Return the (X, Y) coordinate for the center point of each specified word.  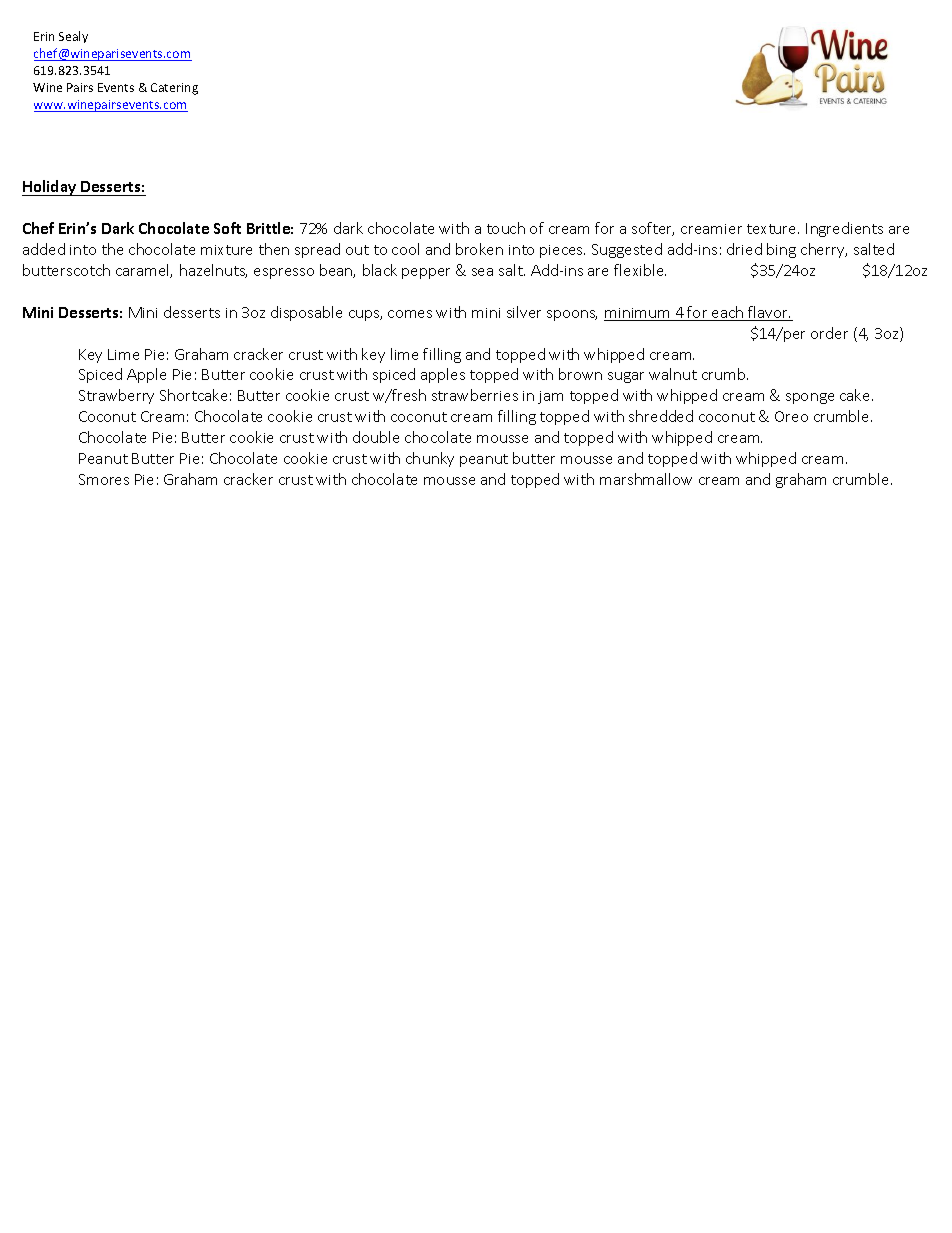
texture (773, 229)
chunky (430, 459)
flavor (768, 313)
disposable (306, 313)
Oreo (791, 416)
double (376, 437)
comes (410, 314)
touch (506, 228)
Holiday (50, 188)
